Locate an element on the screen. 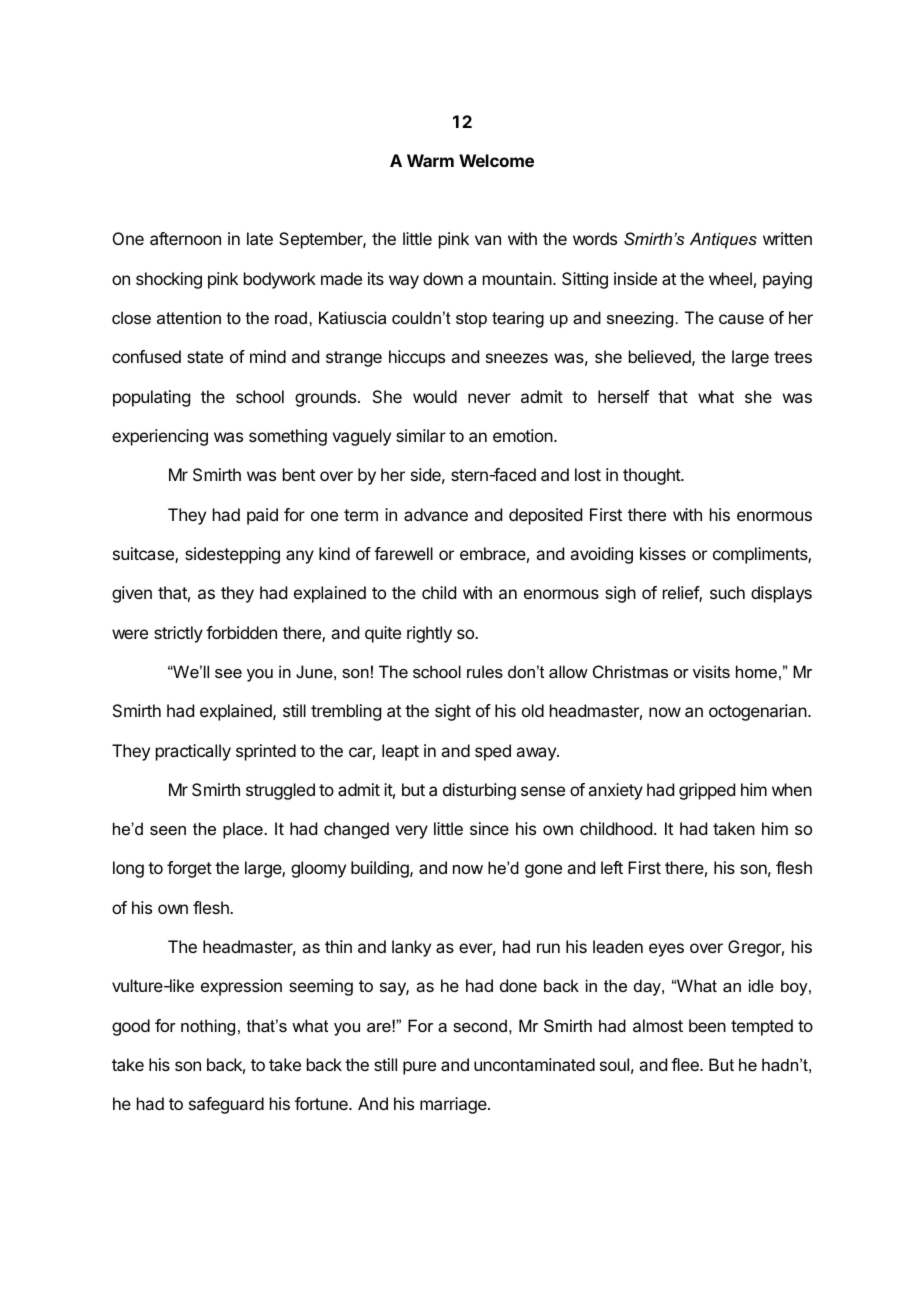 The image size is (924, 1308). Antiques is located at coordinates (723, 240).
